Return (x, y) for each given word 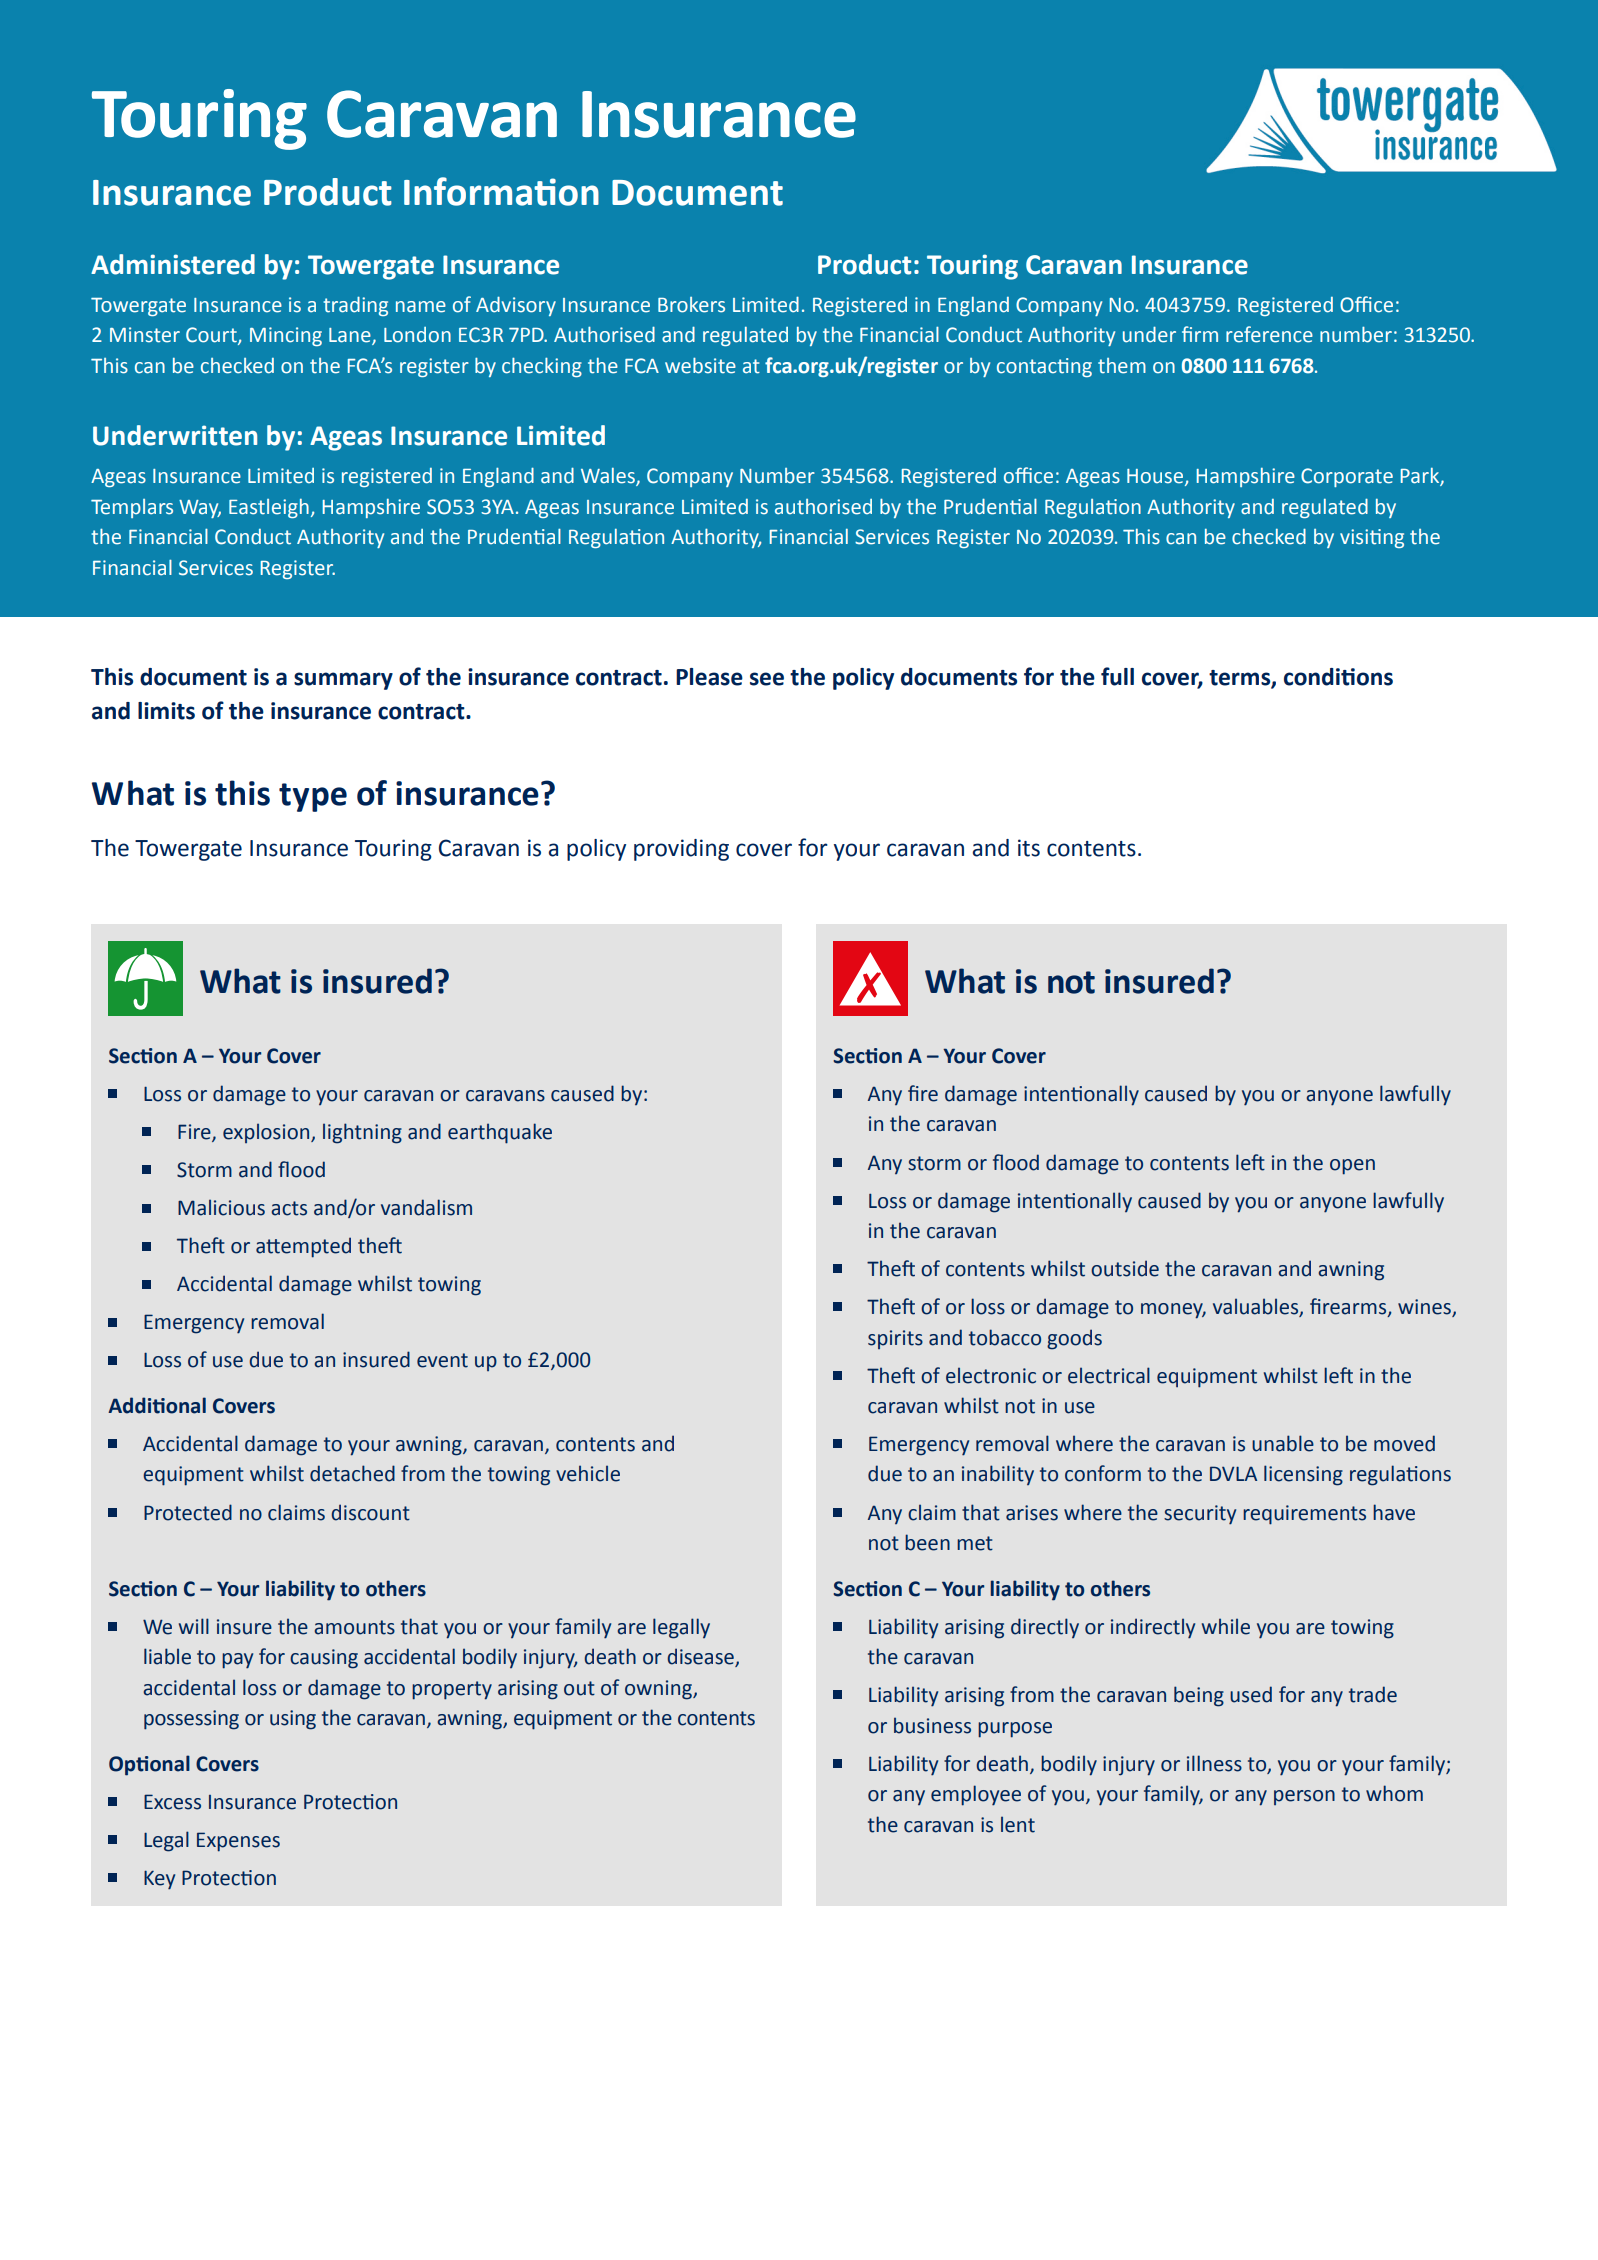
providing (681, 850)
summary (343, 681)
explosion (267, 1133)
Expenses (238, 1842)
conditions (1338, 677)
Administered (173, 264)
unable (1283, 1443)
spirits (895, 1339)
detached (352, 1473)
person (1304, 1797)
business (932, 1725)
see (767, 679)
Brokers (691, 305)
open (1352, 1167)
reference (1269, 334)
